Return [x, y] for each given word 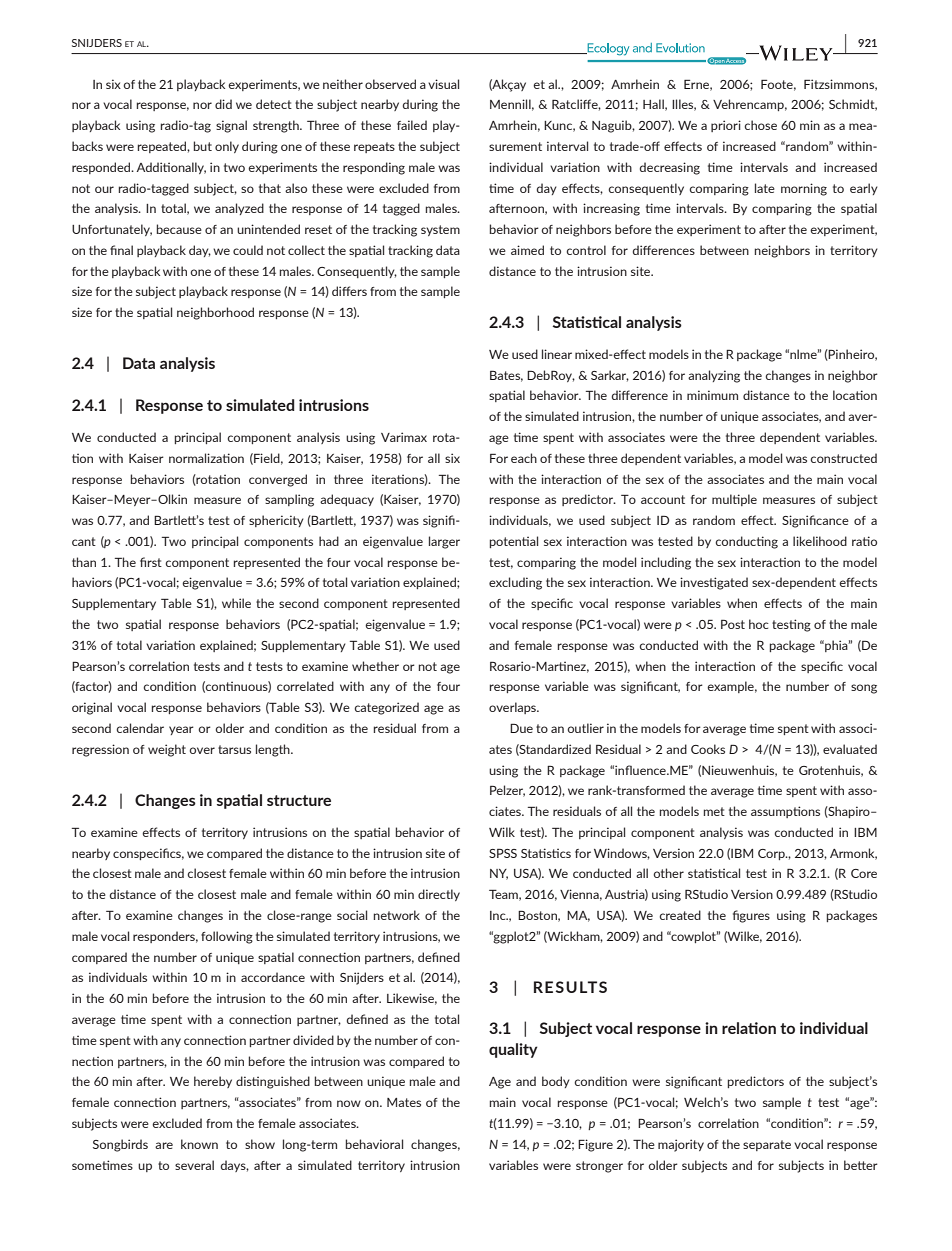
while [236, 603]
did [223, 104]
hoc [759, 624]
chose [760, 125]
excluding [515, 583]
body [556, 1082]
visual [443, 84]
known [199, 1144]
